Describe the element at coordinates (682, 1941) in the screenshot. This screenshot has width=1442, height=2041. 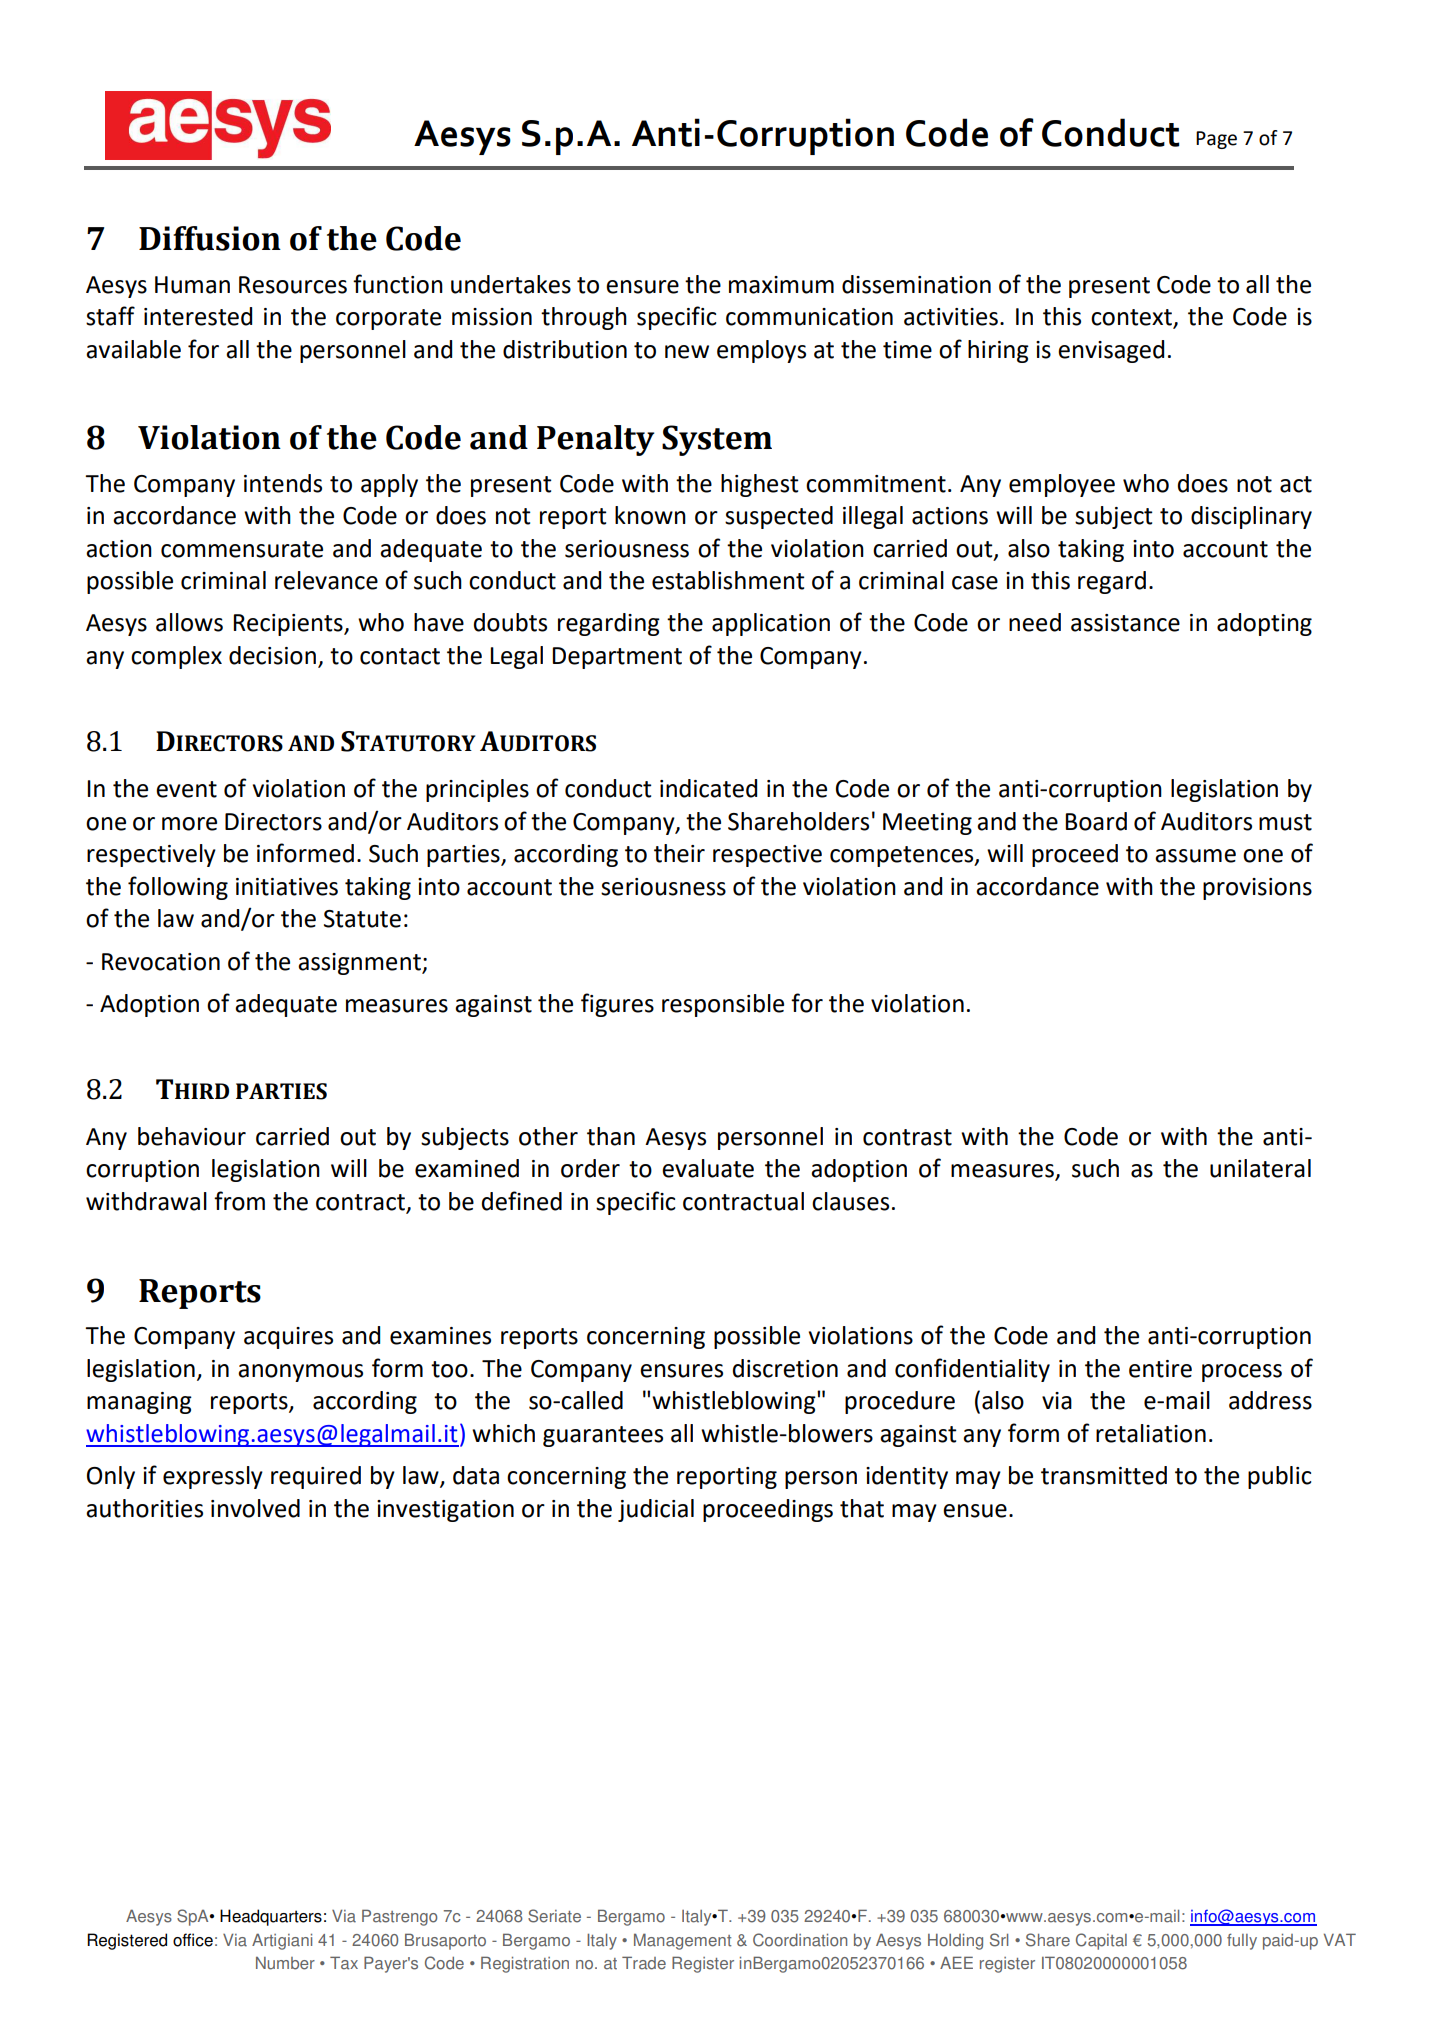
I see `Management` at that location.
